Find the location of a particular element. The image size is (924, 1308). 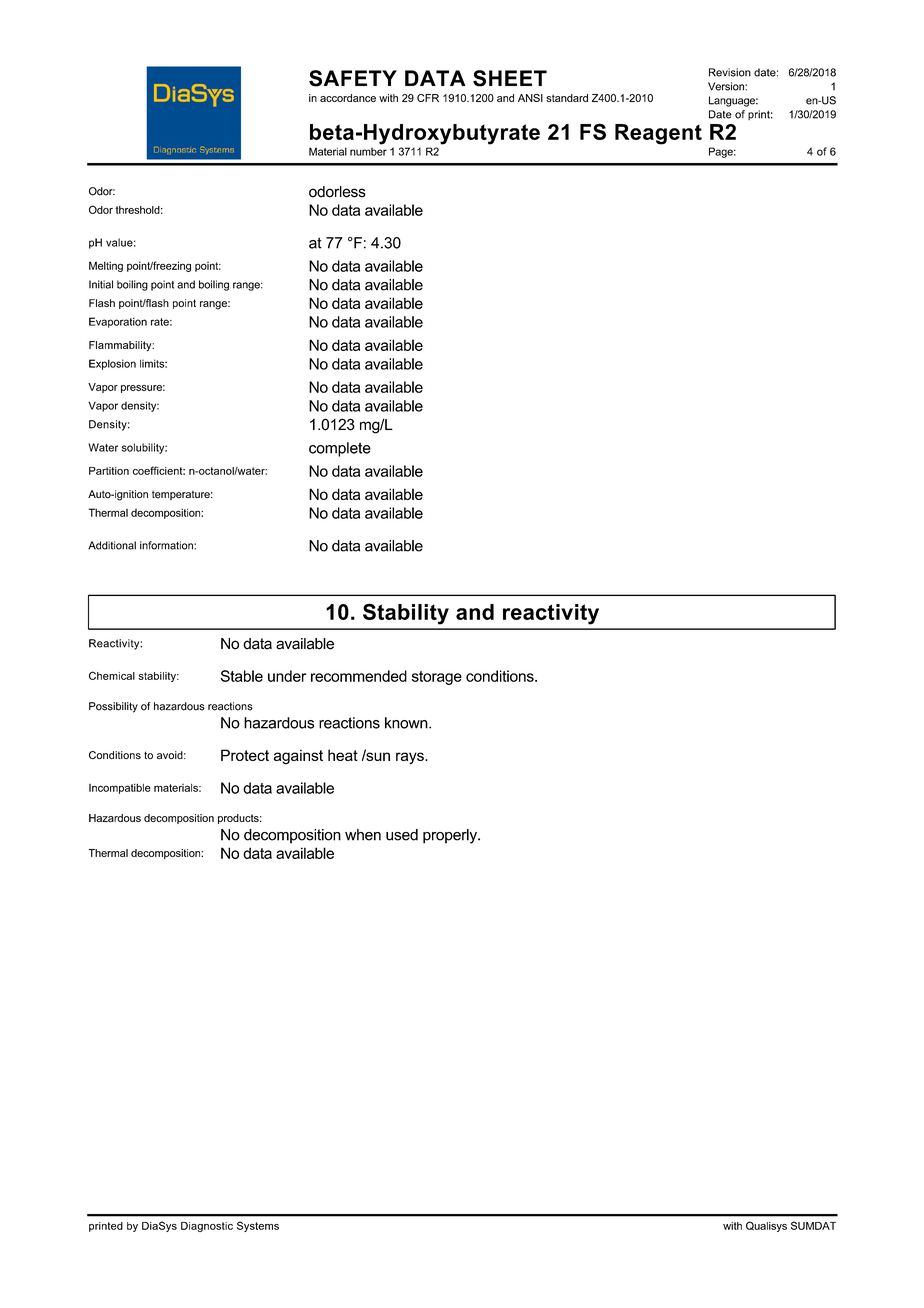

Additional is located at coordinates (112, 545).
